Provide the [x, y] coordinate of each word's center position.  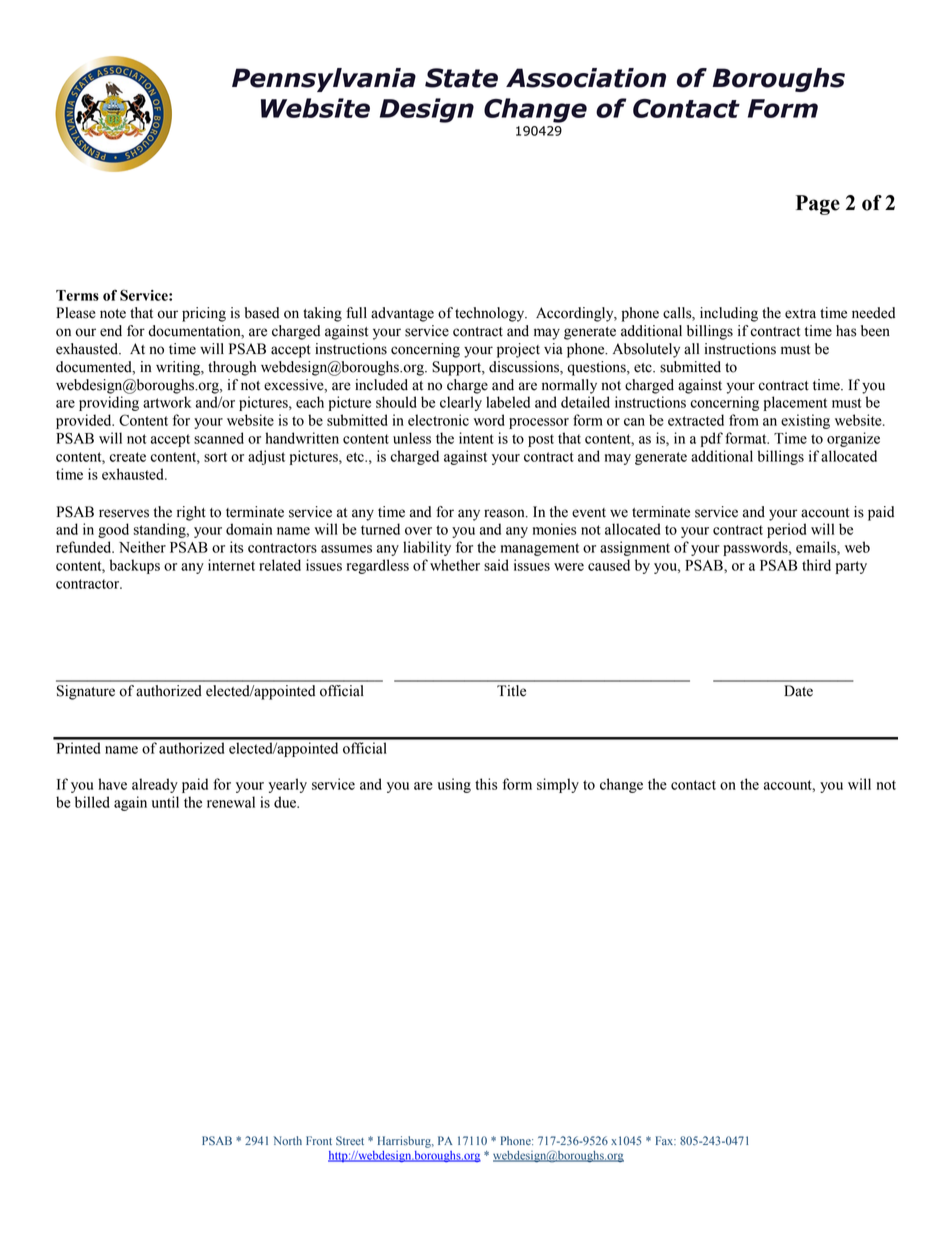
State [461, 78]
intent [476, 438]
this [486, 784]
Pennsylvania [324, 80]
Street [350, 1140]
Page [818, 205]
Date [798, 691]
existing [805, 421]
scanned [219, 438]
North [288, 1140]
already [155, 785]
